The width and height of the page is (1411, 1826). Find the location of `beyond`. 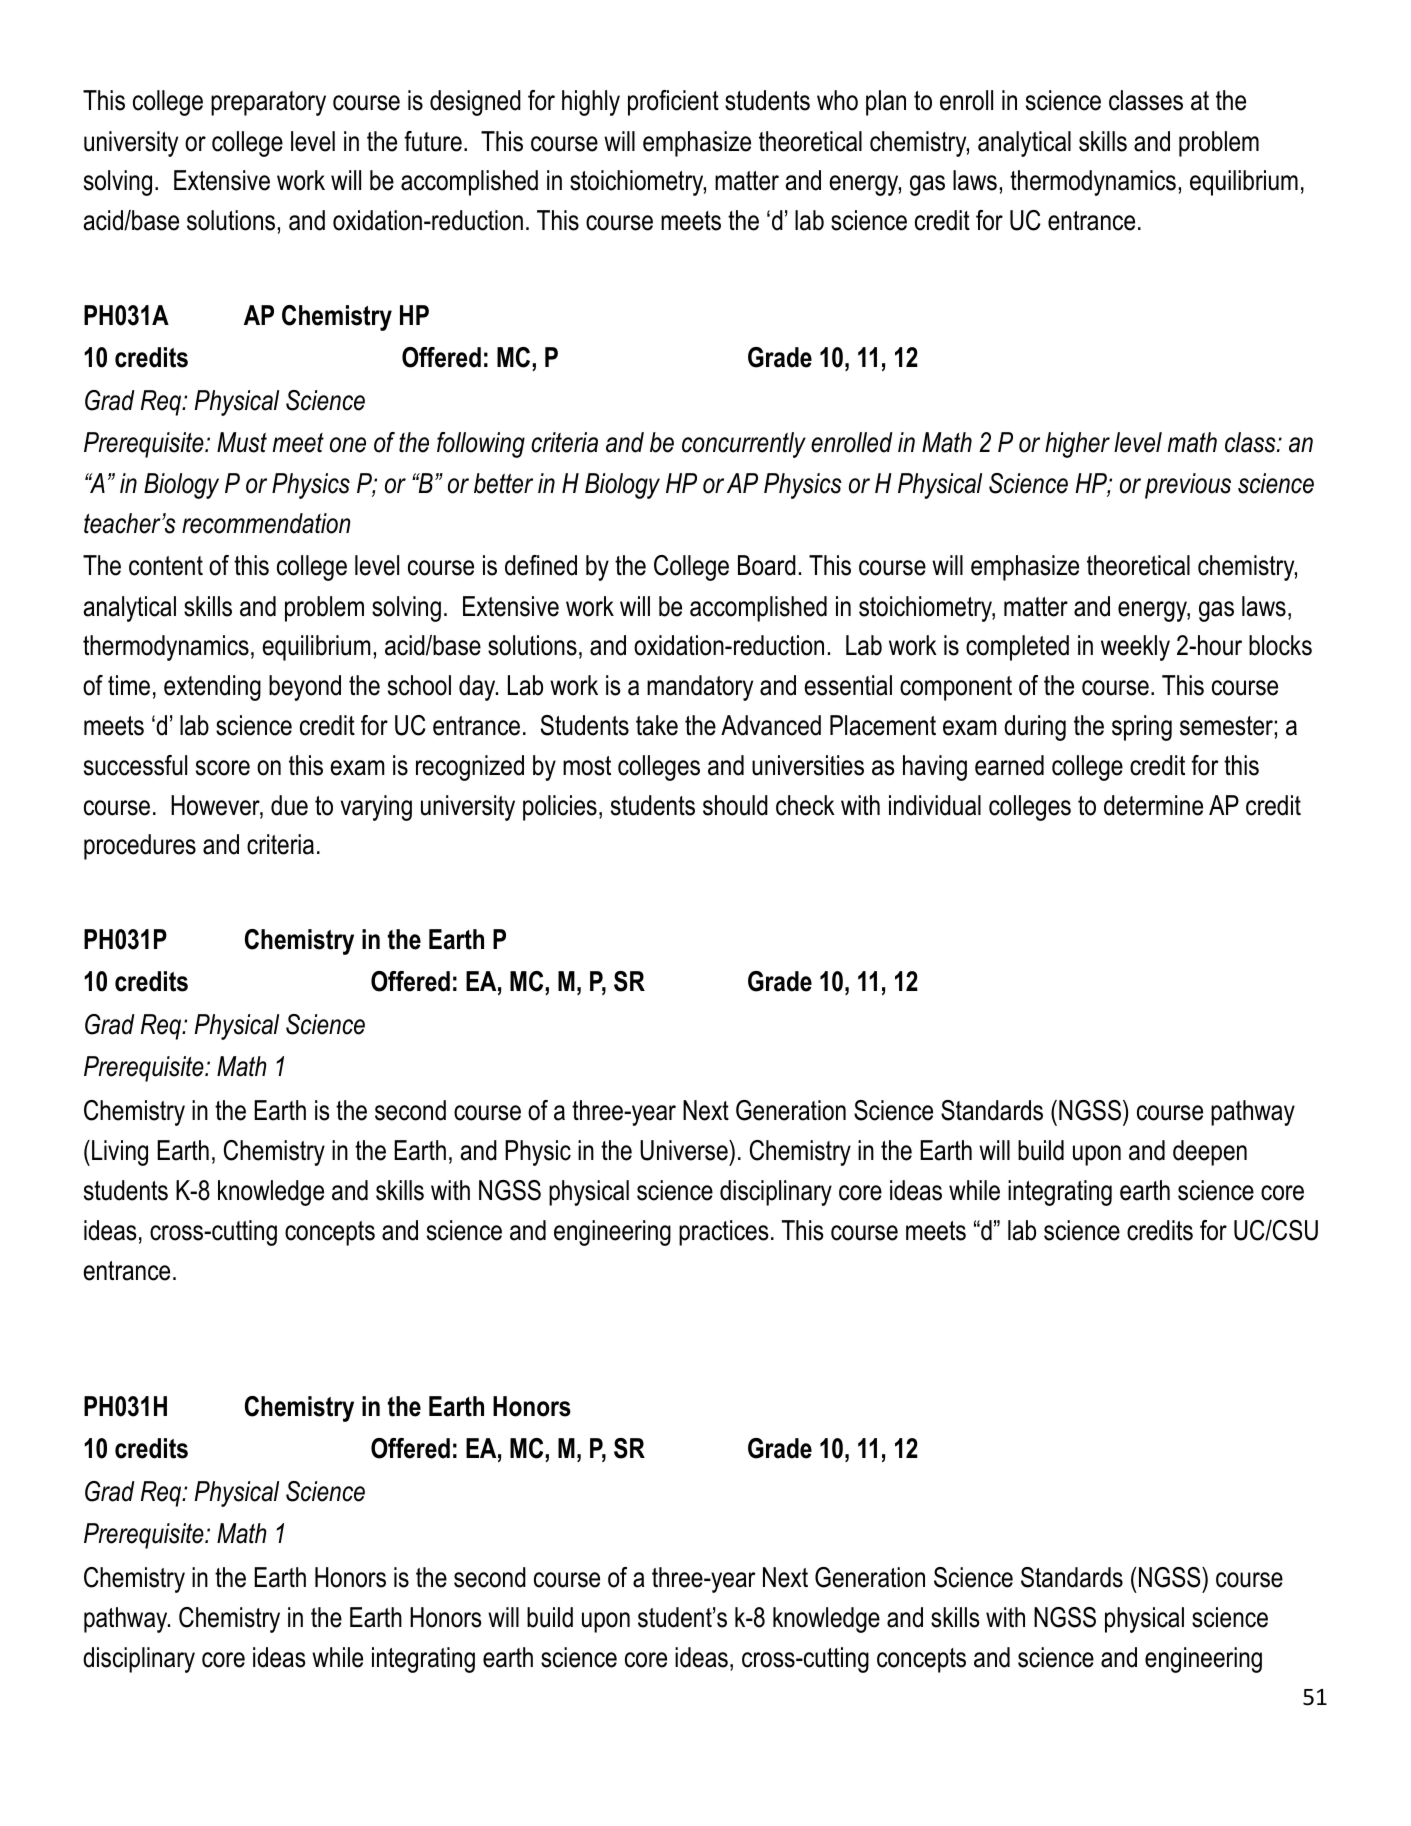

beyond is located at coordinates (305, 688).
